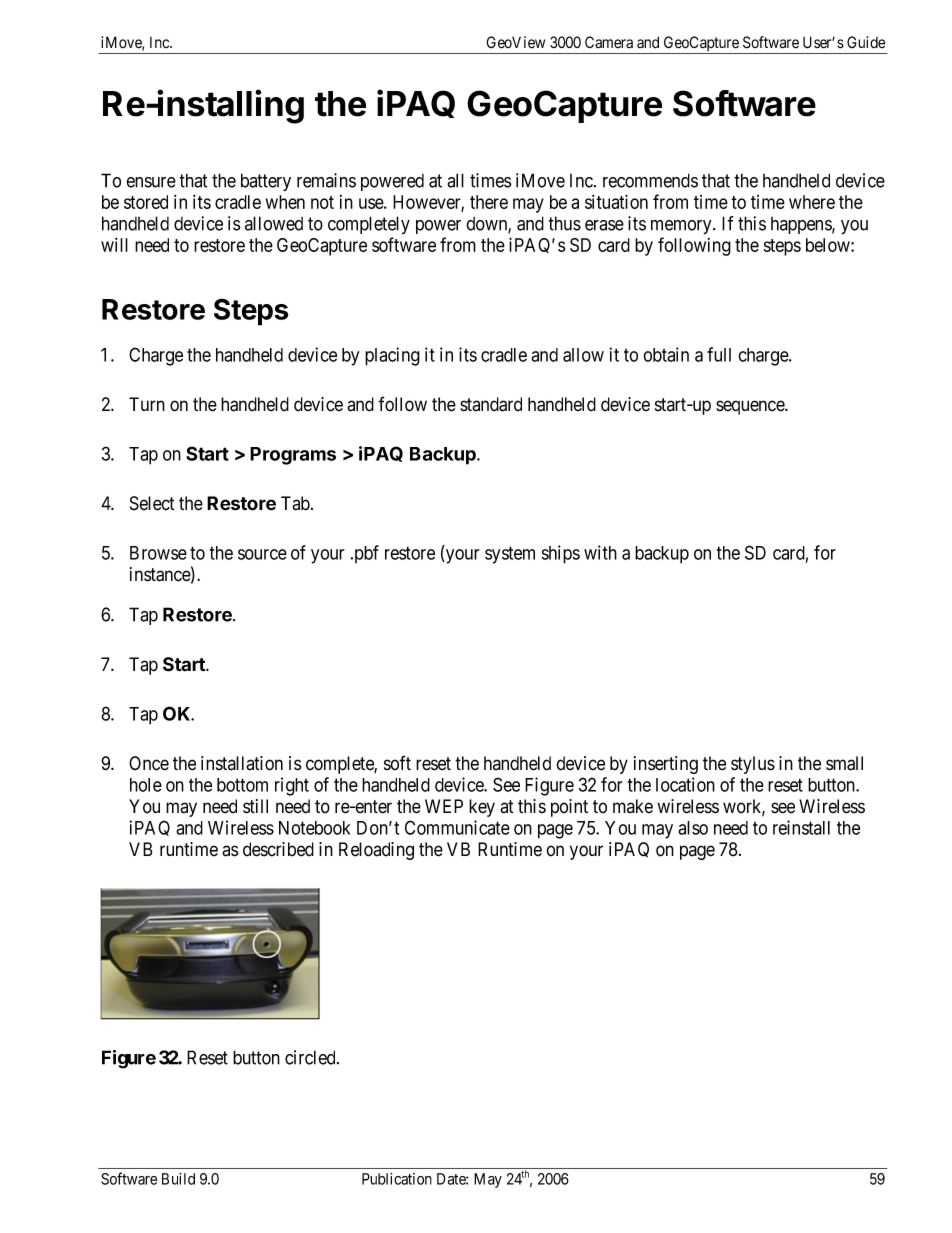  I want to click on Browse, so click(158, 553).
